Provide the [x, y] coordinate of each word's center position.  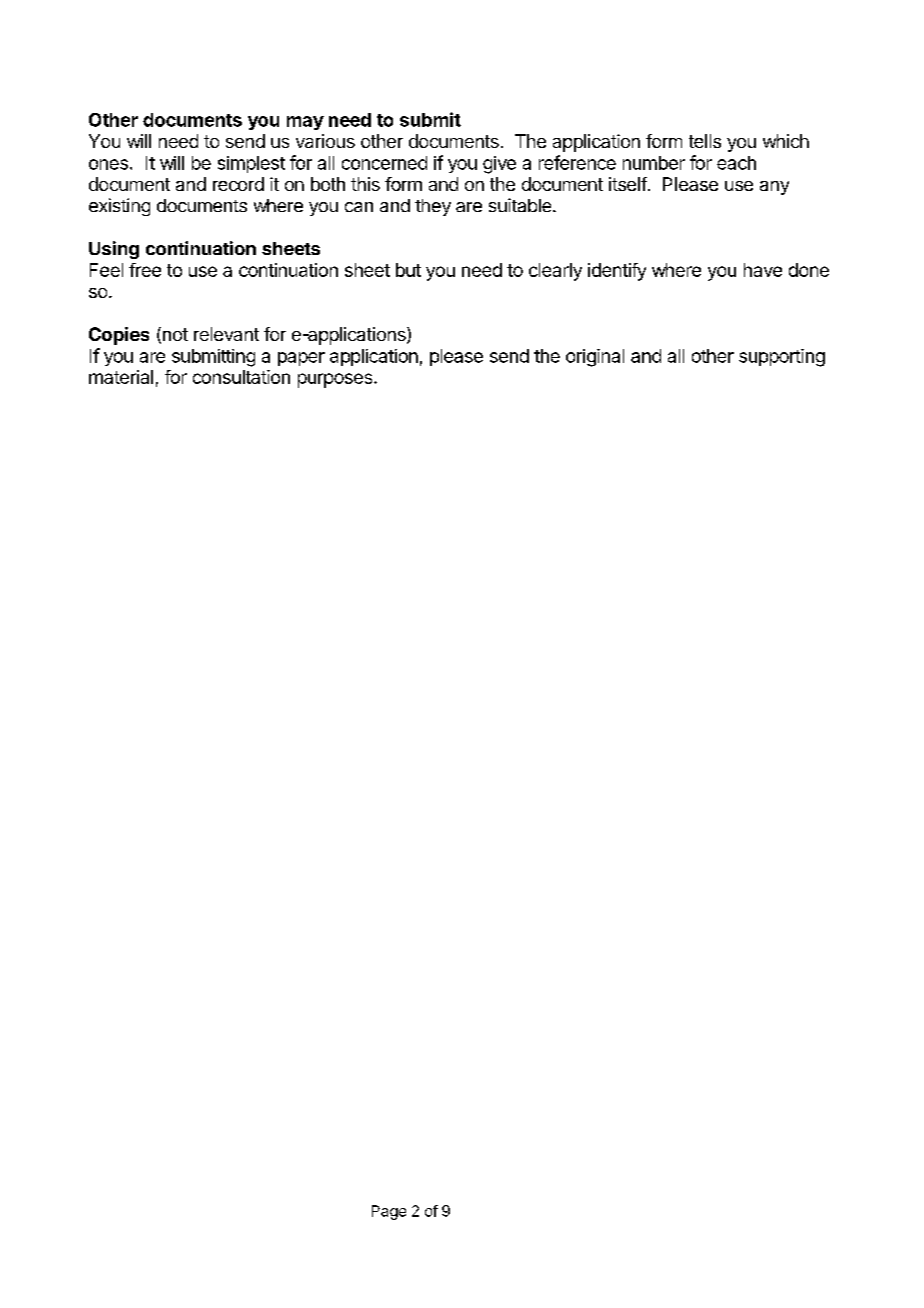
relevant [226, 334]
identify [617, 272]
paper [301, 359]
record [238, 184]
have [763, 270]
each [736, 163]
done [809, 270]
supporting [782, 358]
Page [389, 1212]
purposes [335, 380]
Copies [119, 336]
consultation [241, 377]
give [499, 165]
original [595, 358]
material [121, 377]
